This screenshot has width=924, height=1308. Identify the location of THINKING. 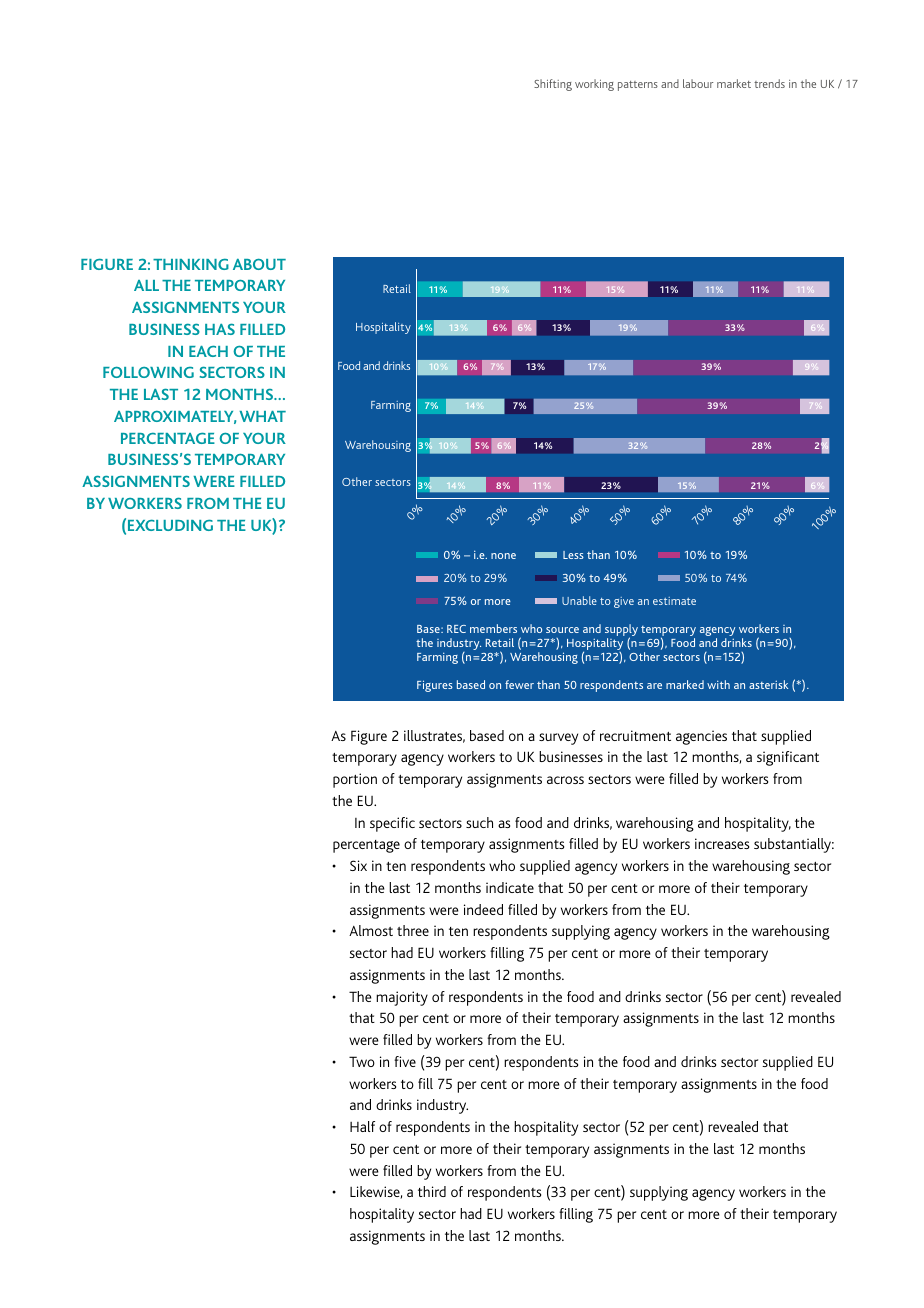
(191, 264).
